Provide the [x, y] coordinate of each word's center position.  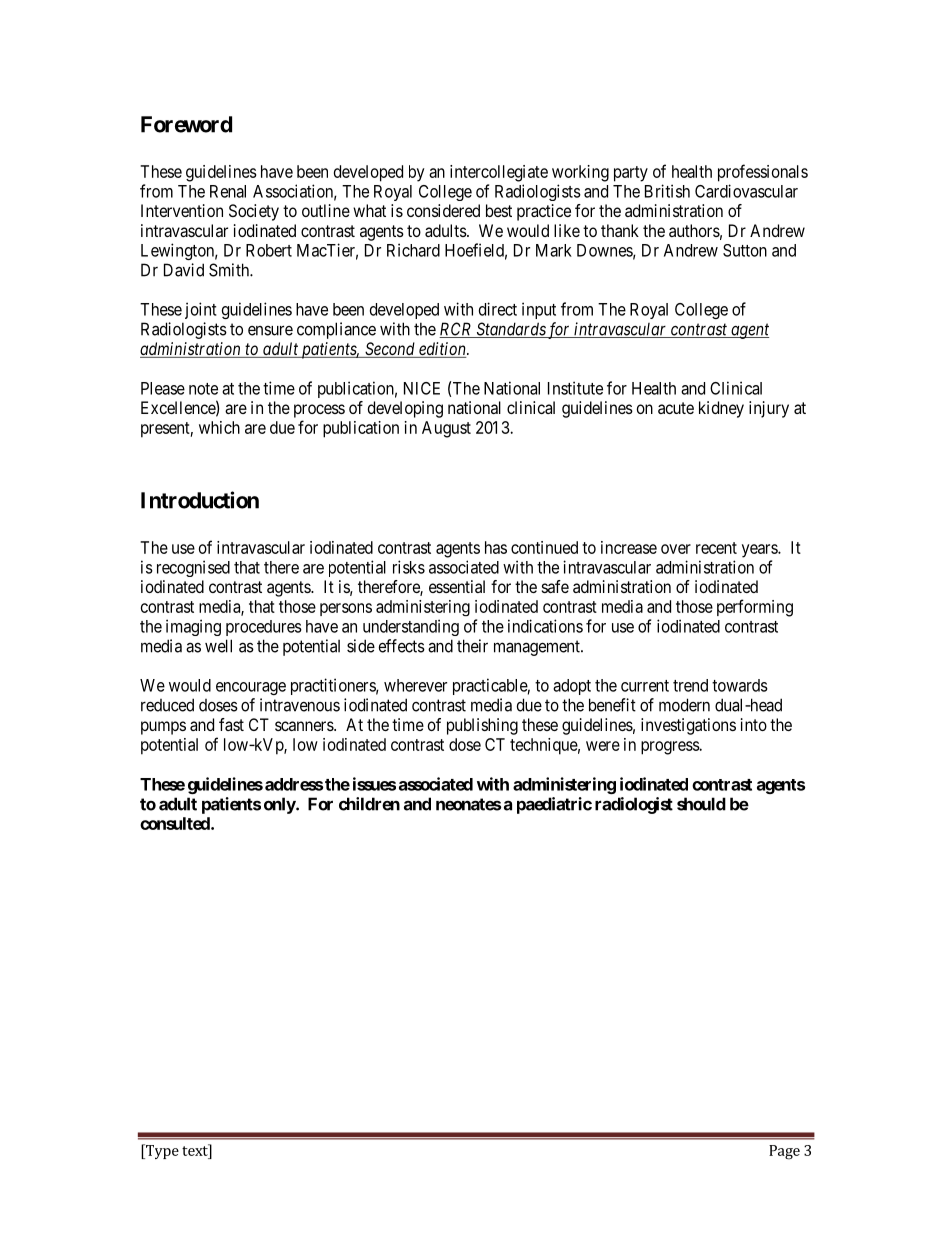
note [203, 389]
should [701, 804]
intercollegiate [499, 173]
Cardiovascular [746, 191]
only [280, 805]
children [369, 804]
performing [755, 608]
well [218, 646]
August [446, 429]
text [196, 1150]
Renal [228, 191]
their [472, 646]
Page [784, 1152]
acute [676, 408]
